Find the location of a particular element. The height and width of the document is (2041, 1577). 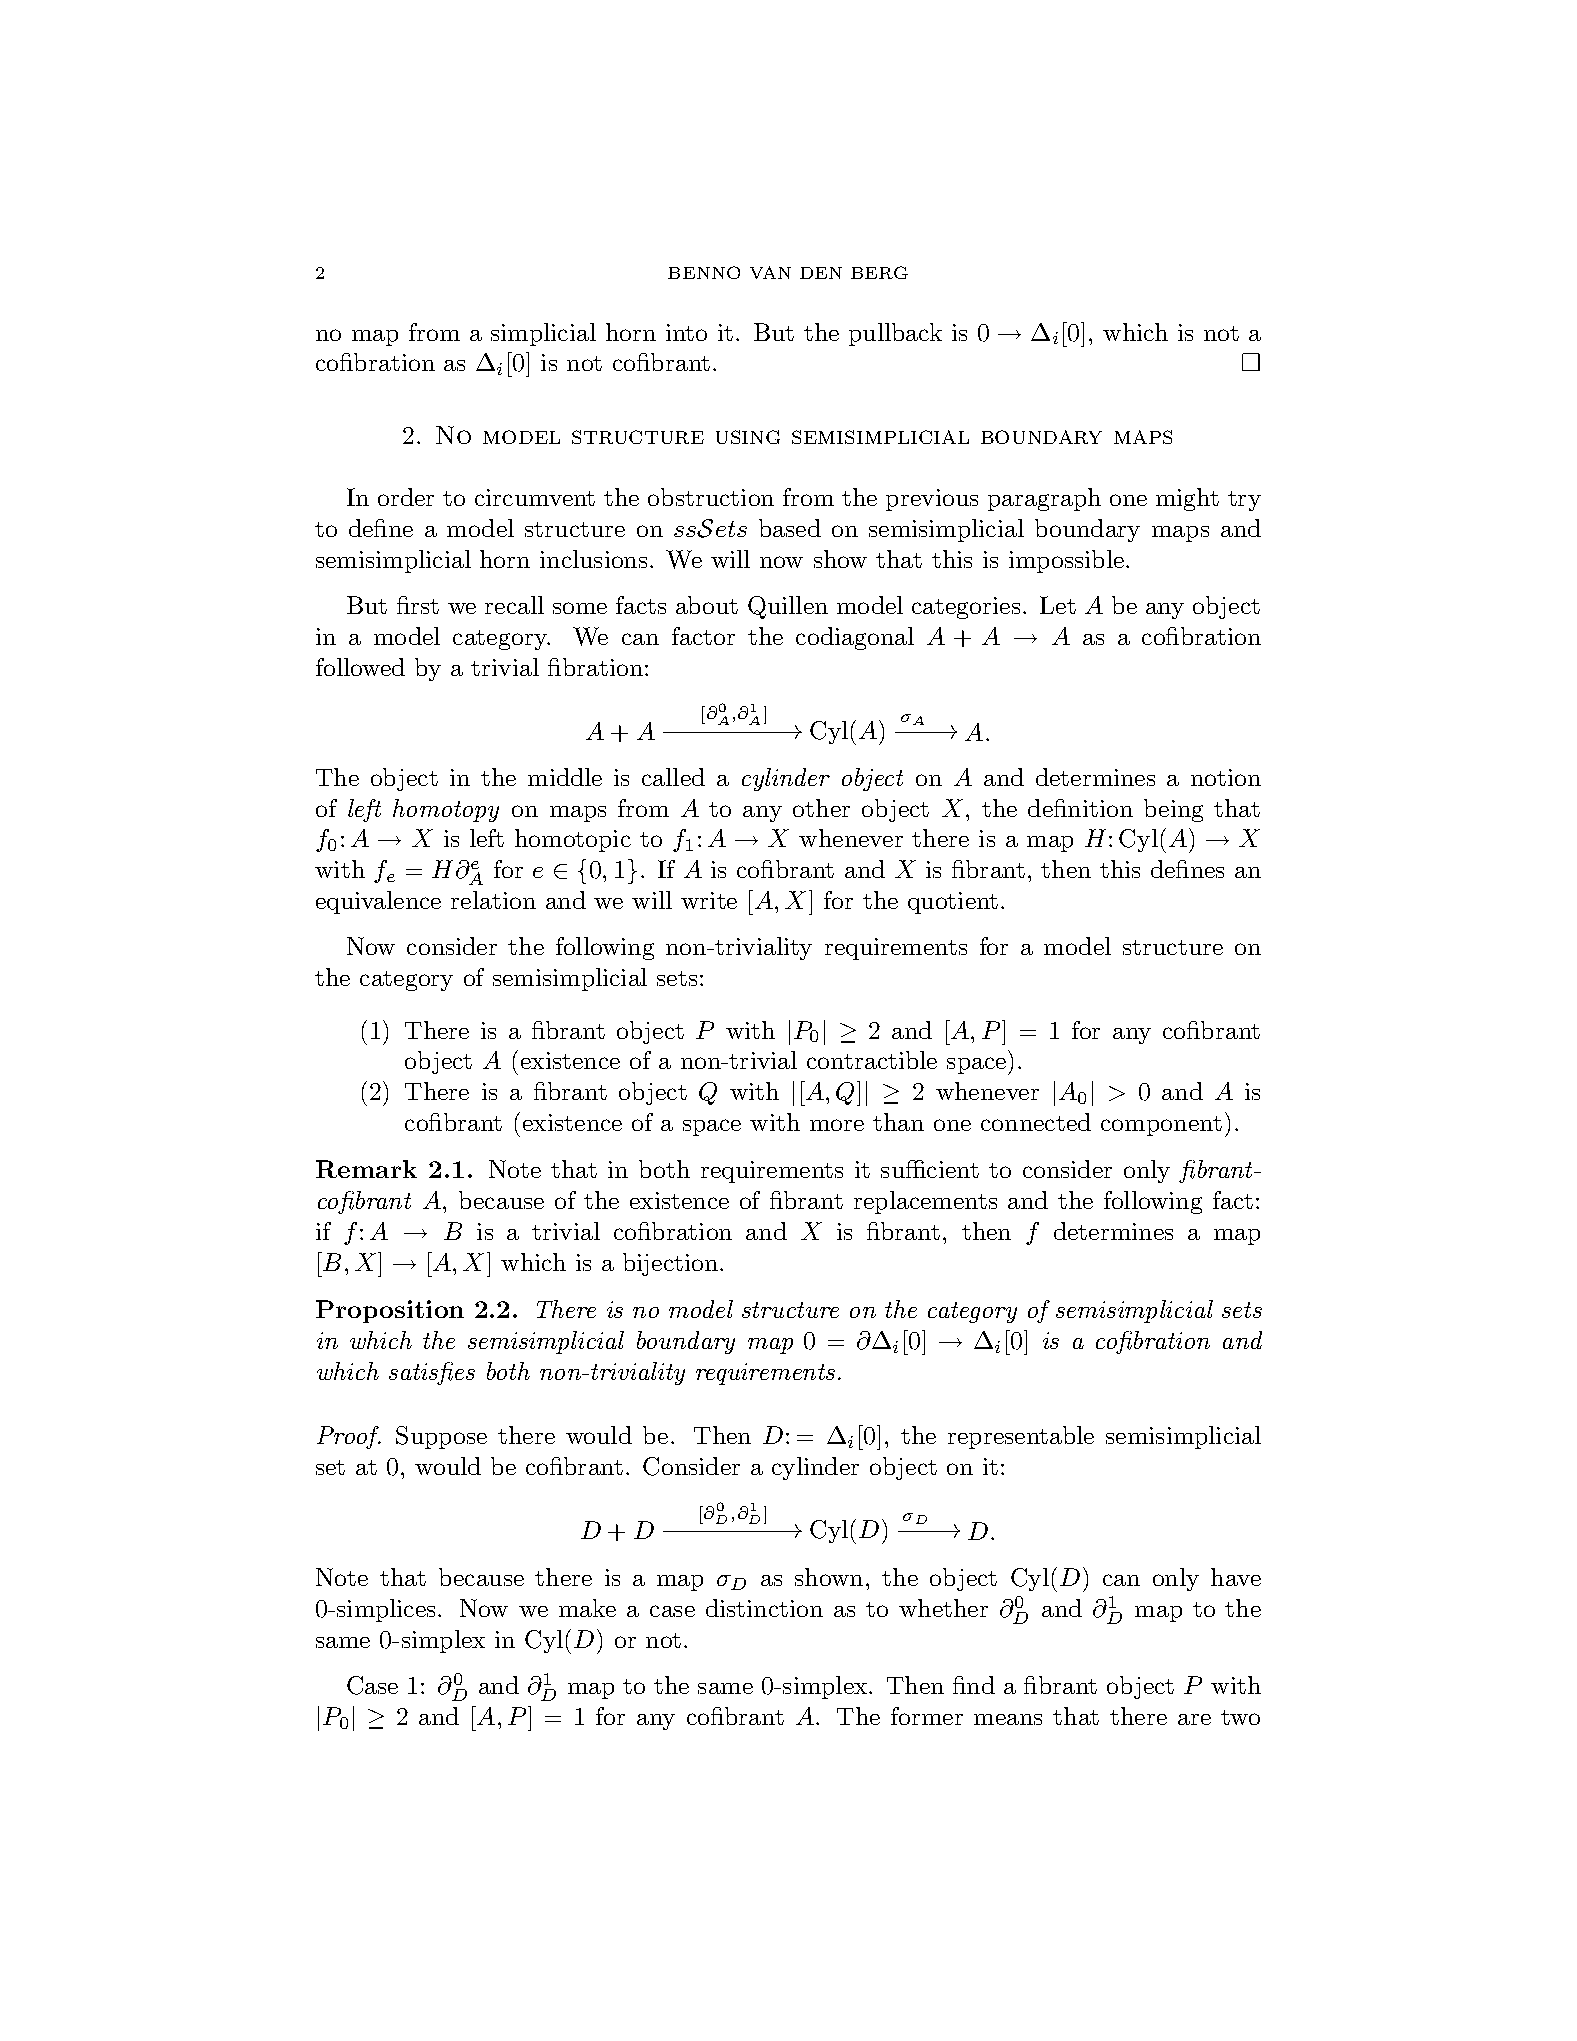

DEN is located at coordinates (821, 273).
